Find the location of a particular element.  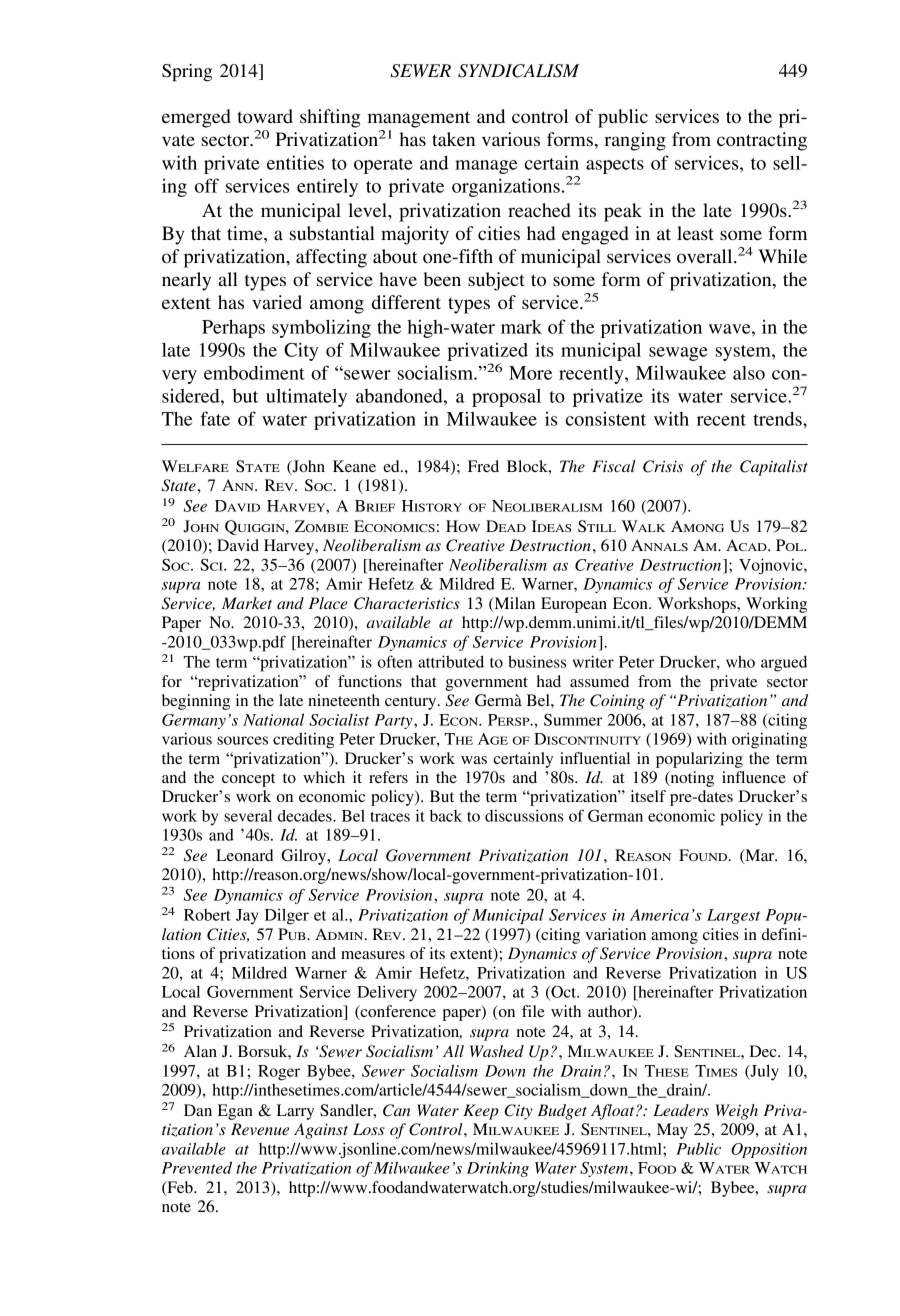

Egan is located at coordinates (235, 1112).
